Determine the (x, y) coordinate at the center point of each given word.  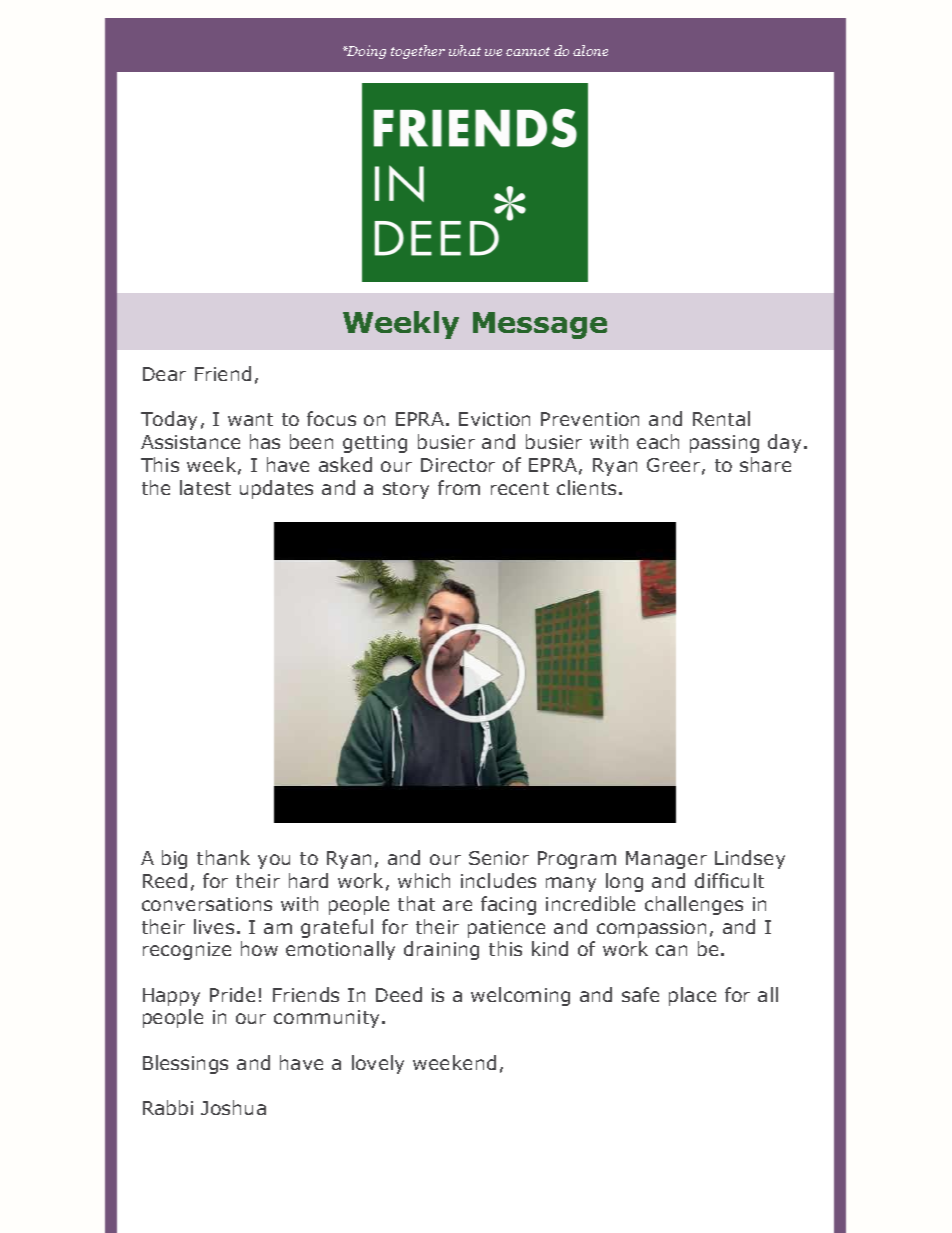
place (692, 996)
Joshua (233, 1107)
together (418, 52)
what (465, 50)
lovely (378, 1064)
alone (590, 50)
